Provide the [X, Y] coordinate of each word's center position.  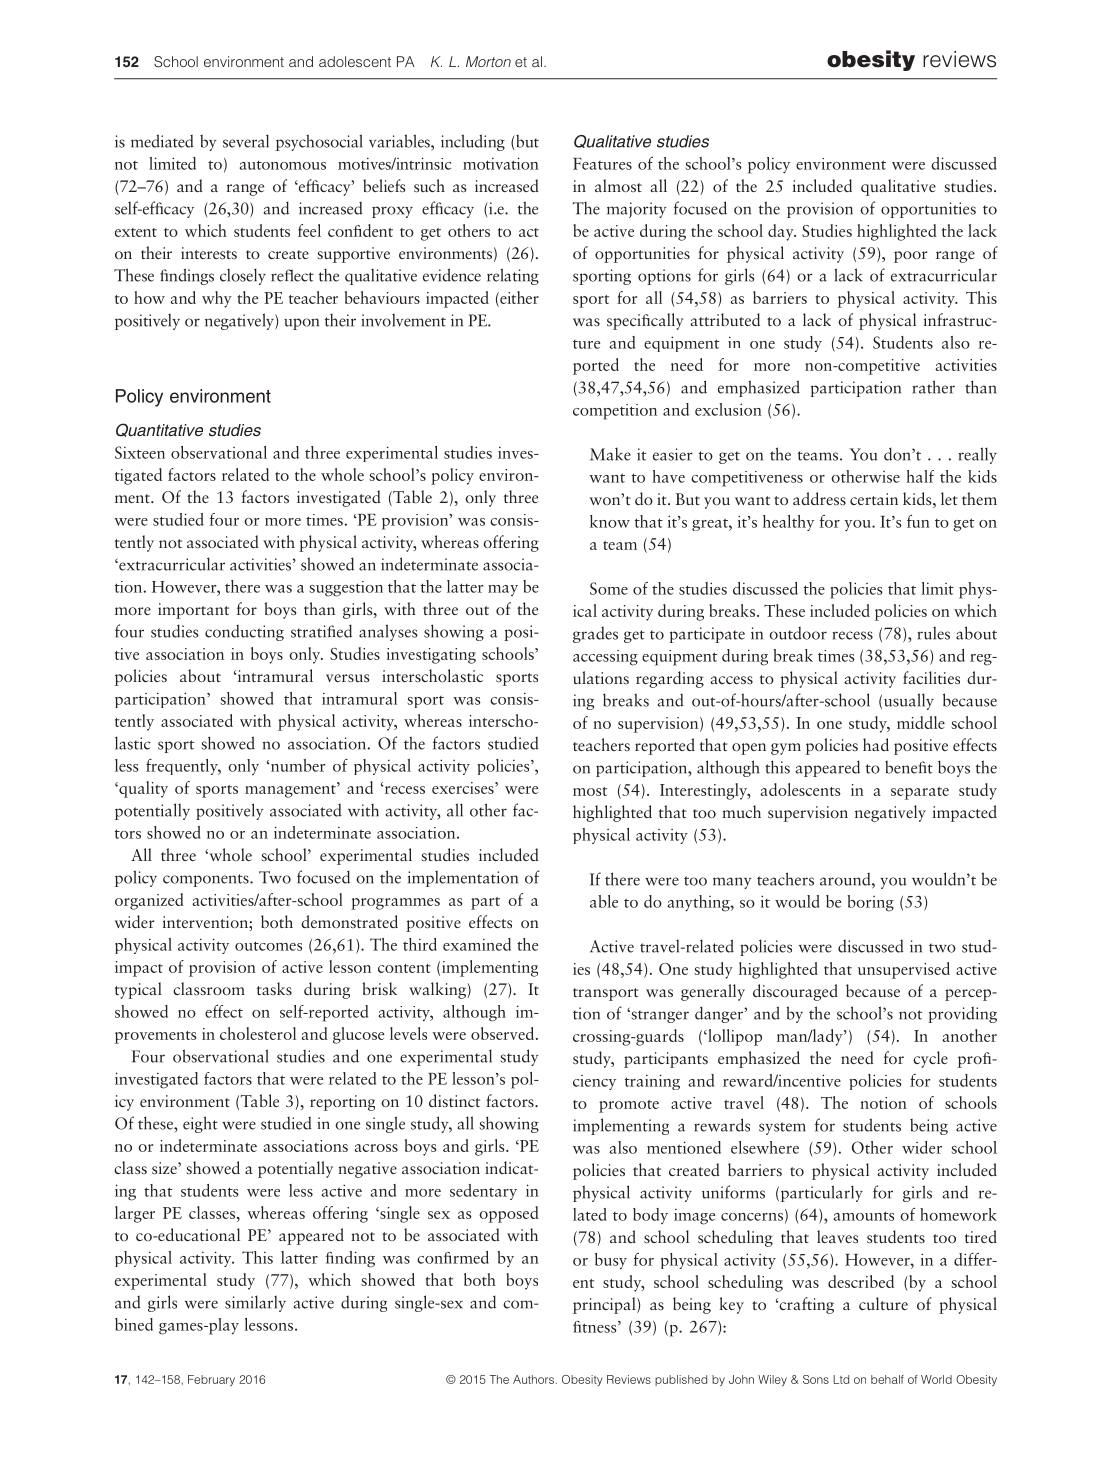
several [246, 141]
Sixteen [140, 452]
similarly [255, 1303]
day [782, 232]
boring [870, 903]
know [610, 521]
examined [477, 944]
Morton [488, 61]
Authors [533, 1379]
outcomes [268, 946]
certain [874, 499]
